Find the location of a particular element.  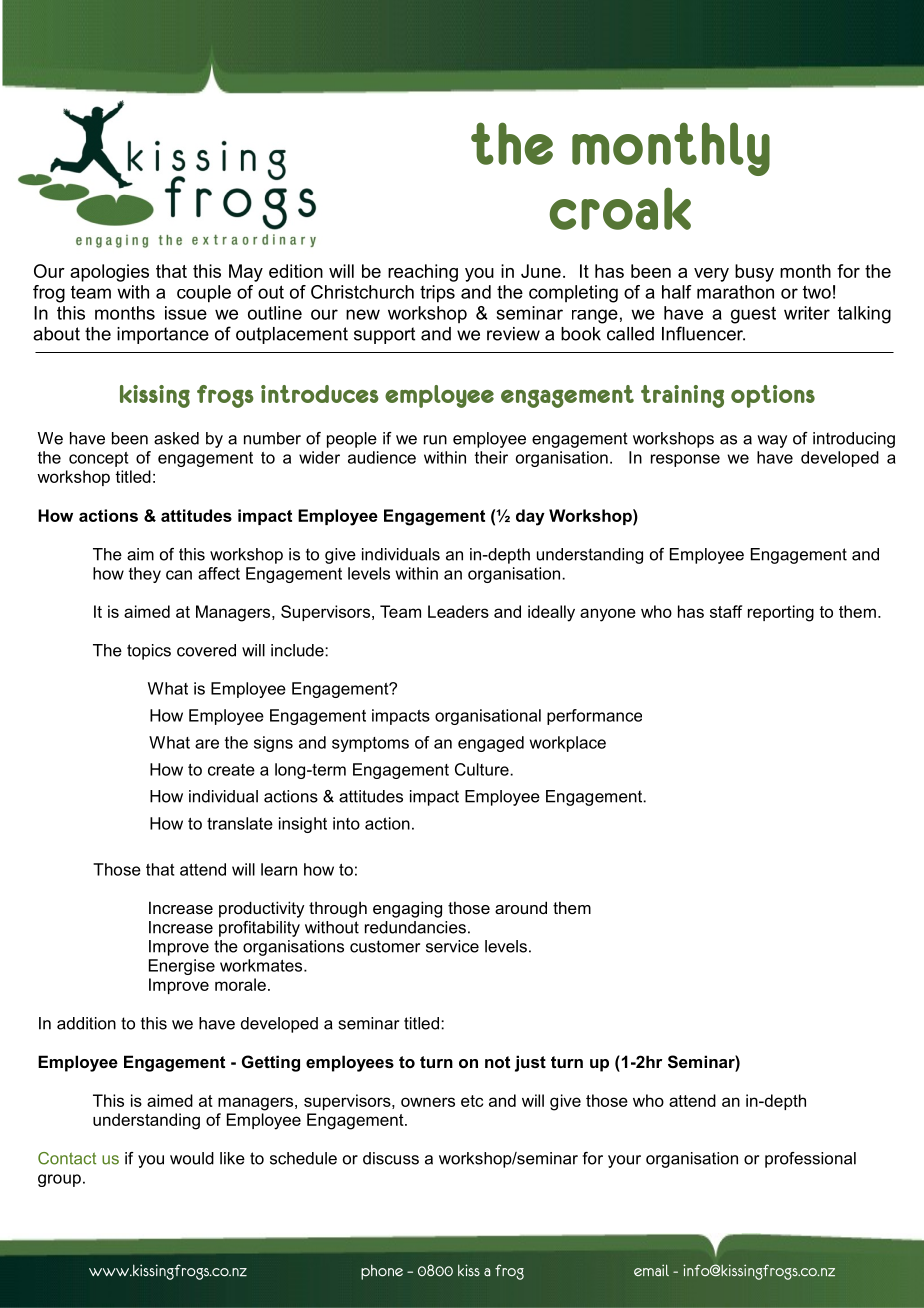

reaching is located at coordinates (423, 273).
